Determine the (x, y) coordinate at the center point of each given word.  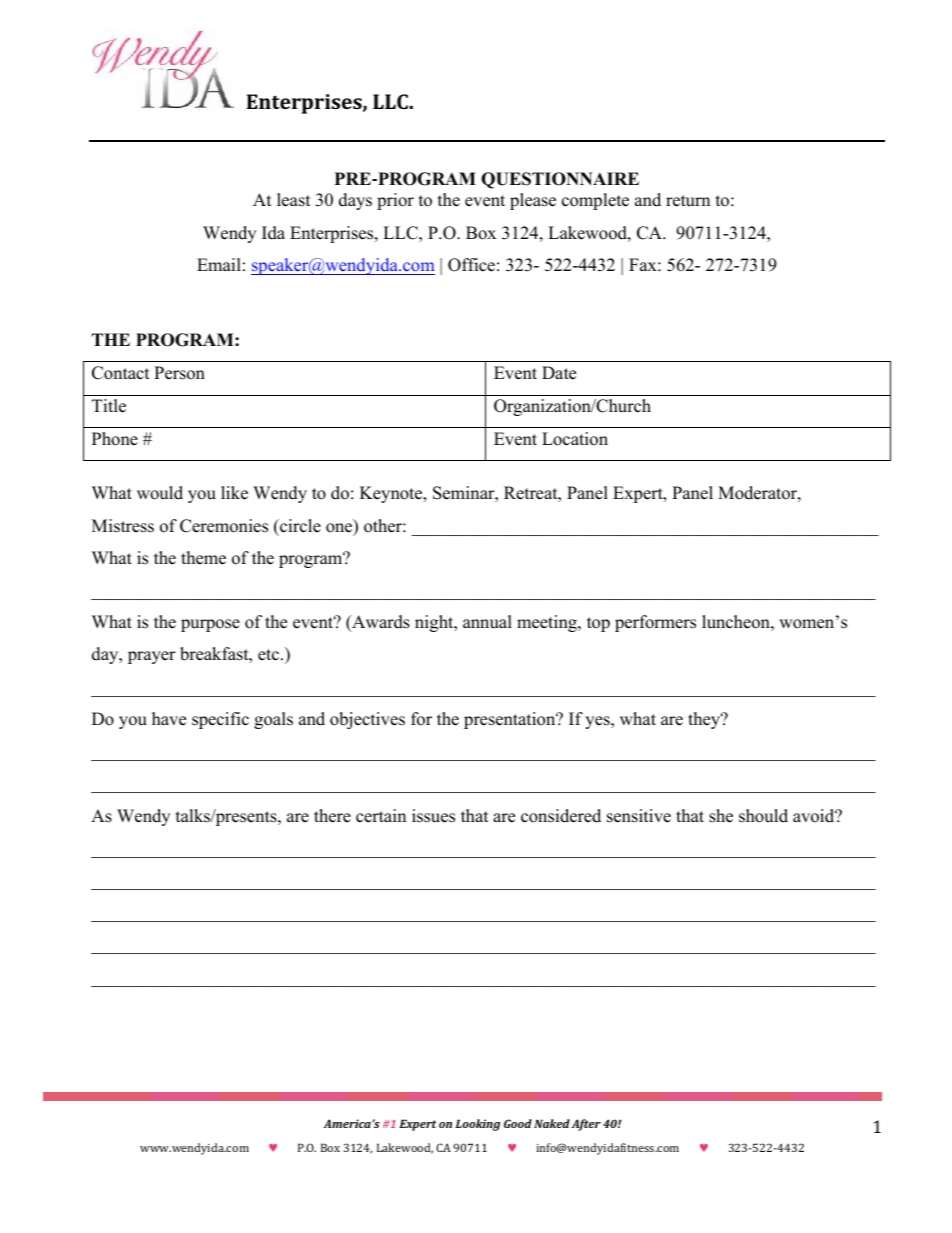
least (294, 200)
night (435, 623)
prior (395, 201)
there (332, 816)
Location (575, 439)
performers (655, 623)
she (721, 816)
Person (179, 373)
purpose (210, 625)
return (688, 201)
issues (433, 816)
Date (559, 373)
